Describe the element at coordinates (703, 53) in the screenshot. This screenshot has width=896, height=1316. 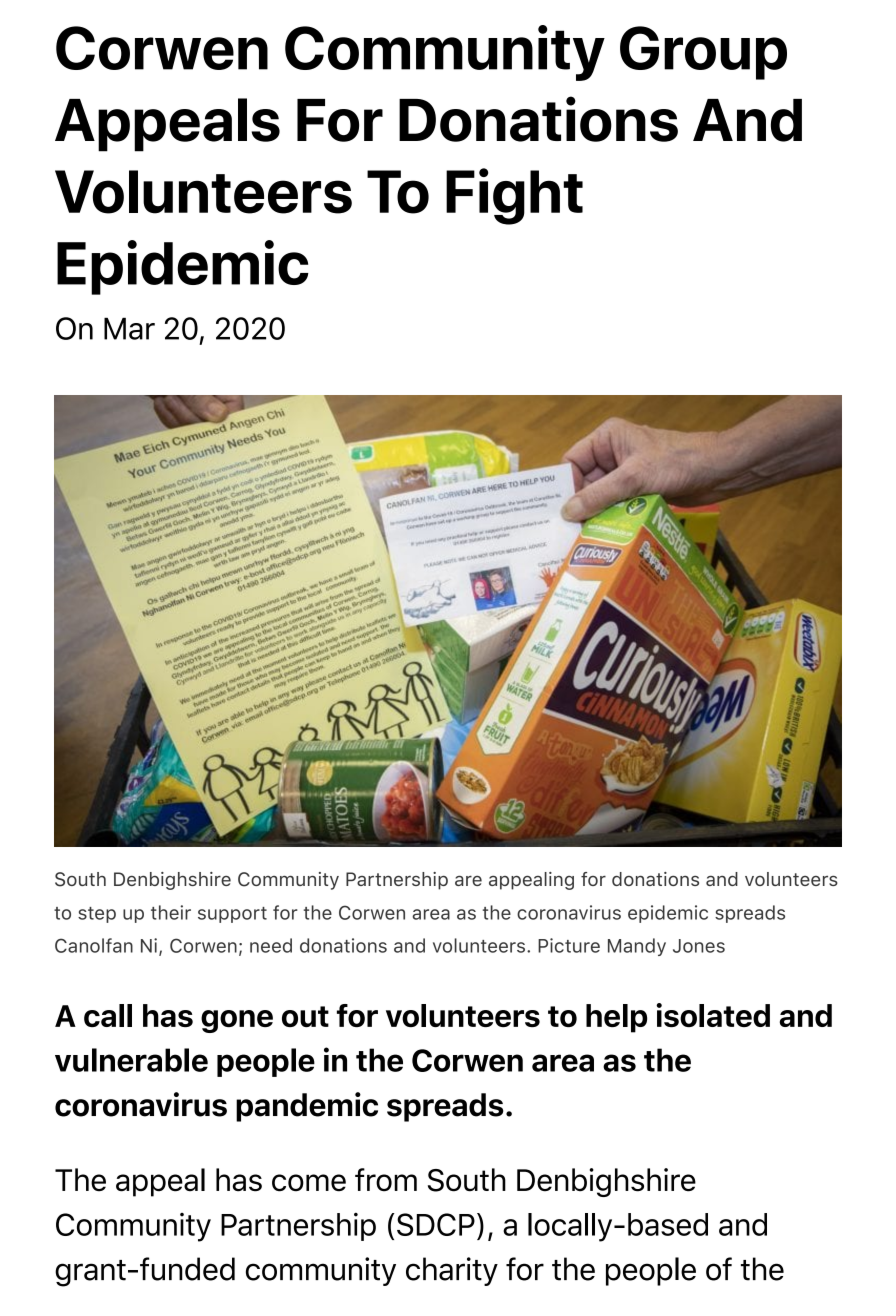
I see `Group` at that location.
